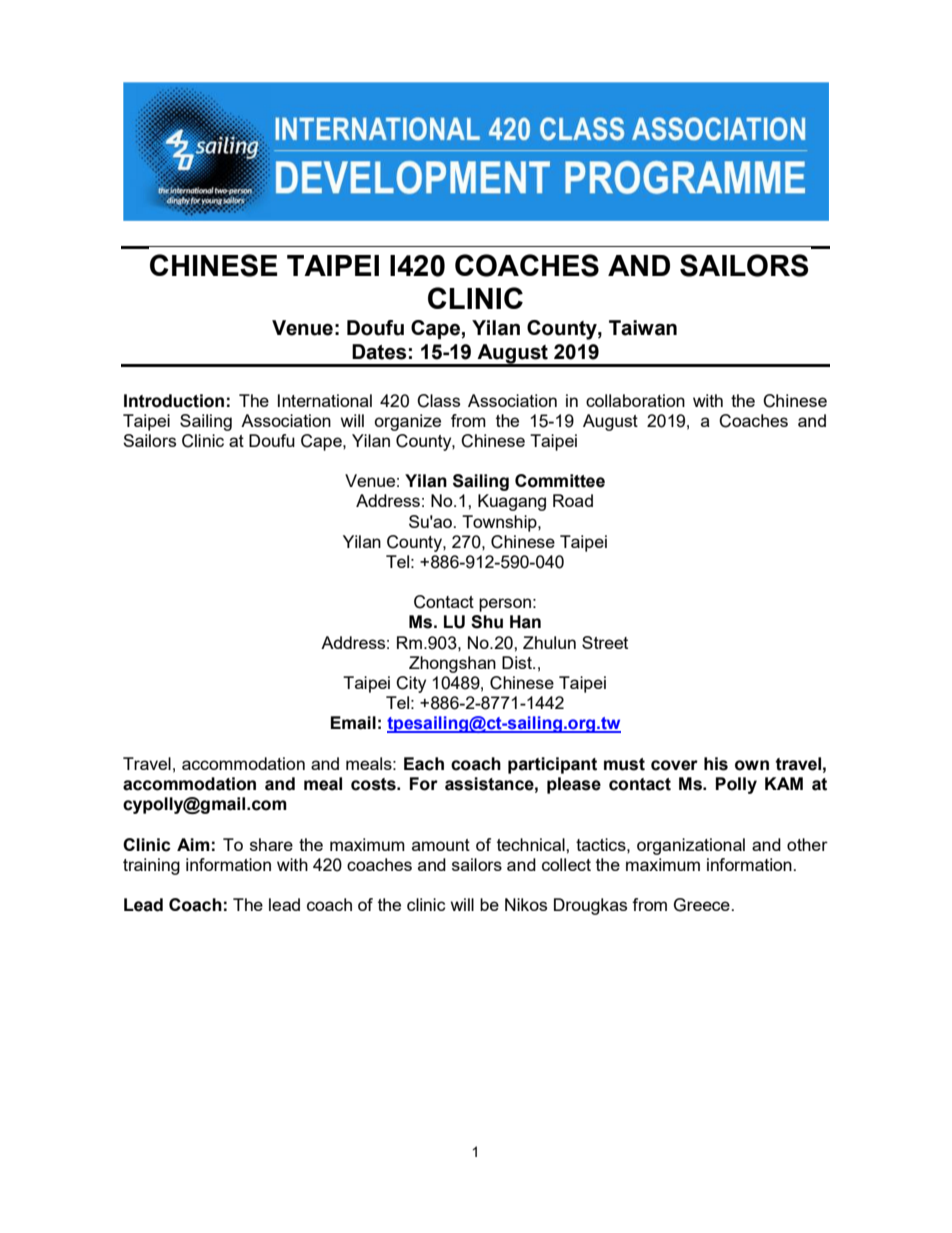  What do you see at coordinates (703, 905) in the screenshot?
I see `Greece` at bounding box center [703, 905].
